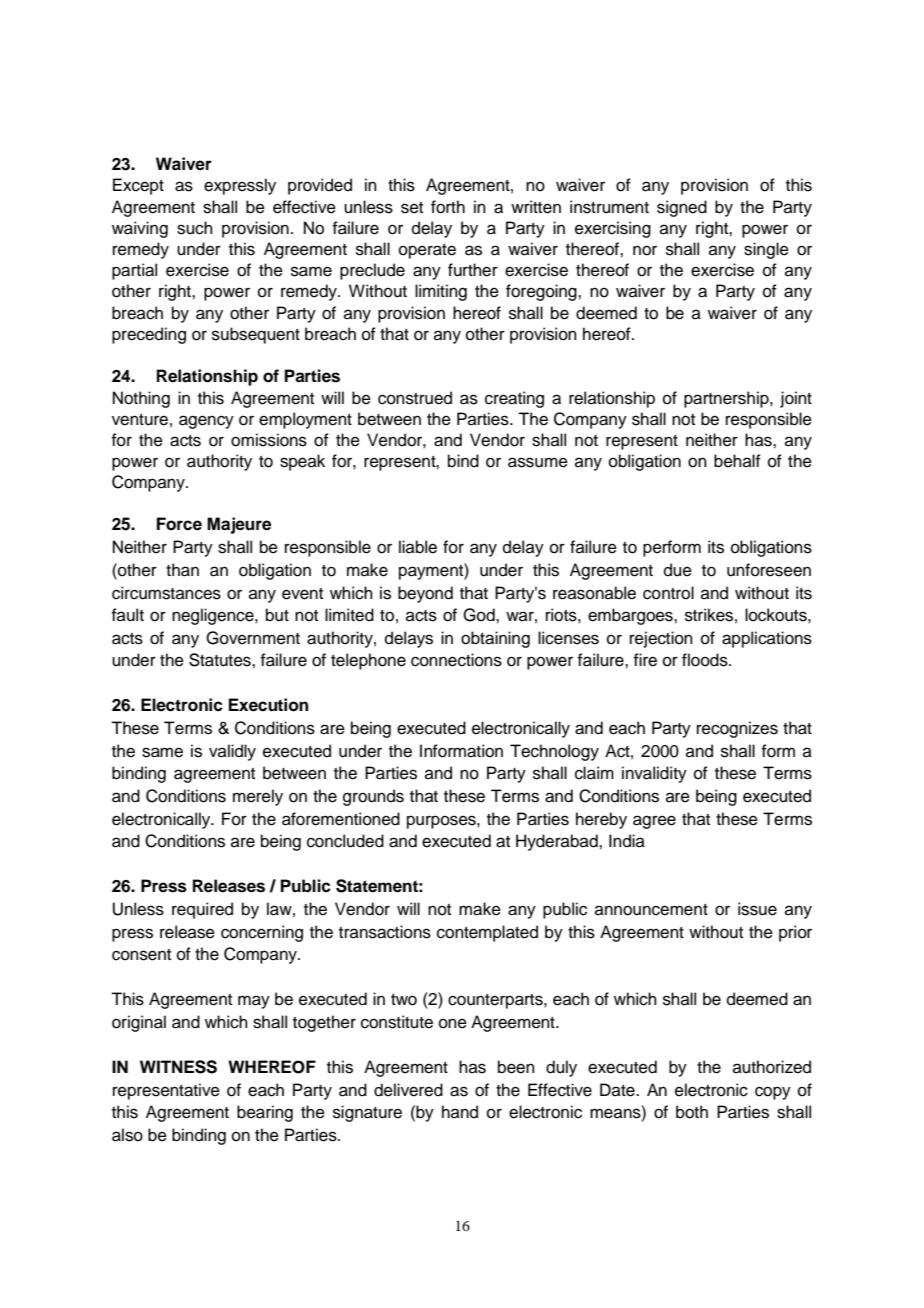 The height and width of the image is (1308, 924). I want to click on connections, so click(456, 660).
